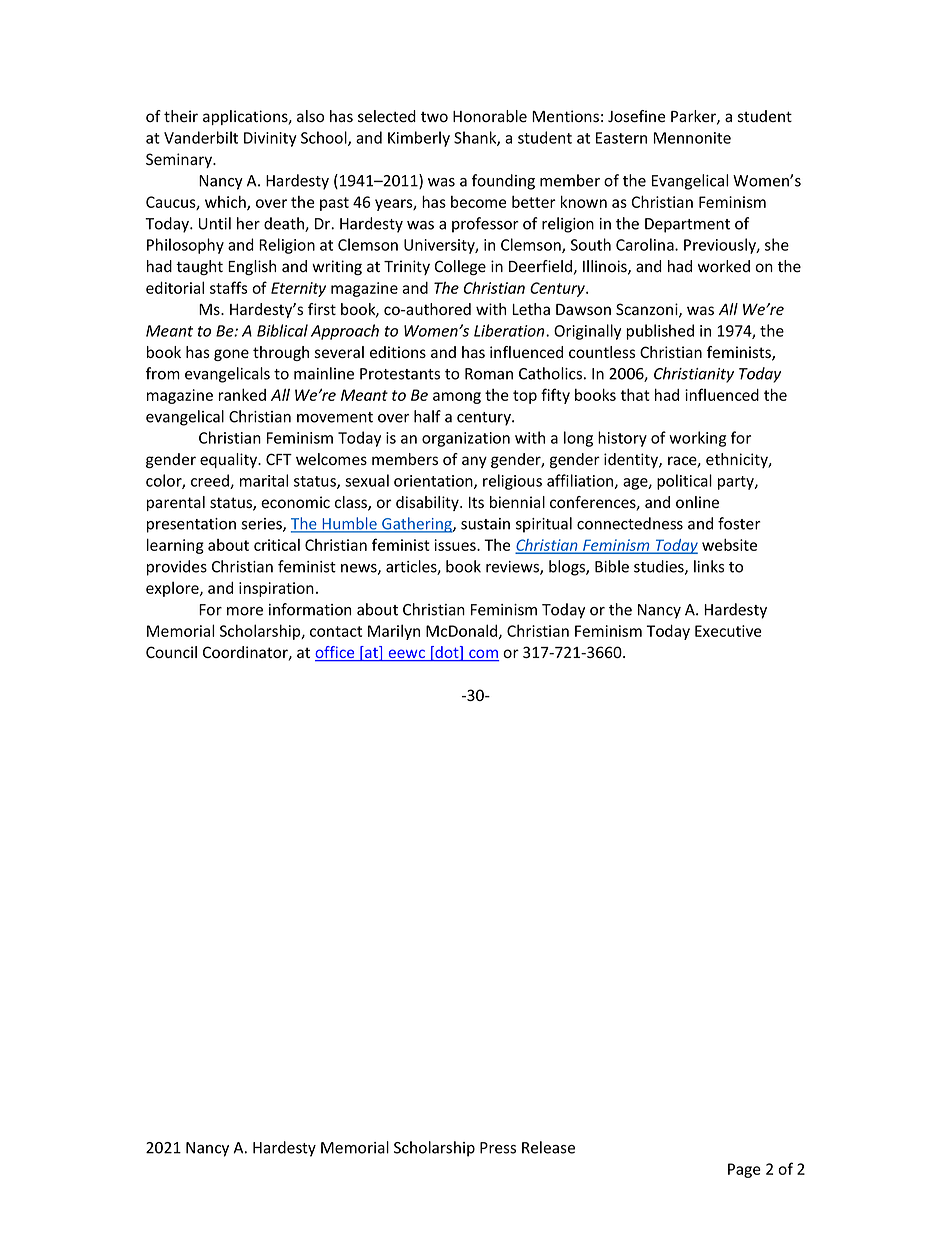 This screenshot has height=1233, width=952. Describe the element at coordinates (548, 1147) in the screenshot. I see `Release` at that location.
